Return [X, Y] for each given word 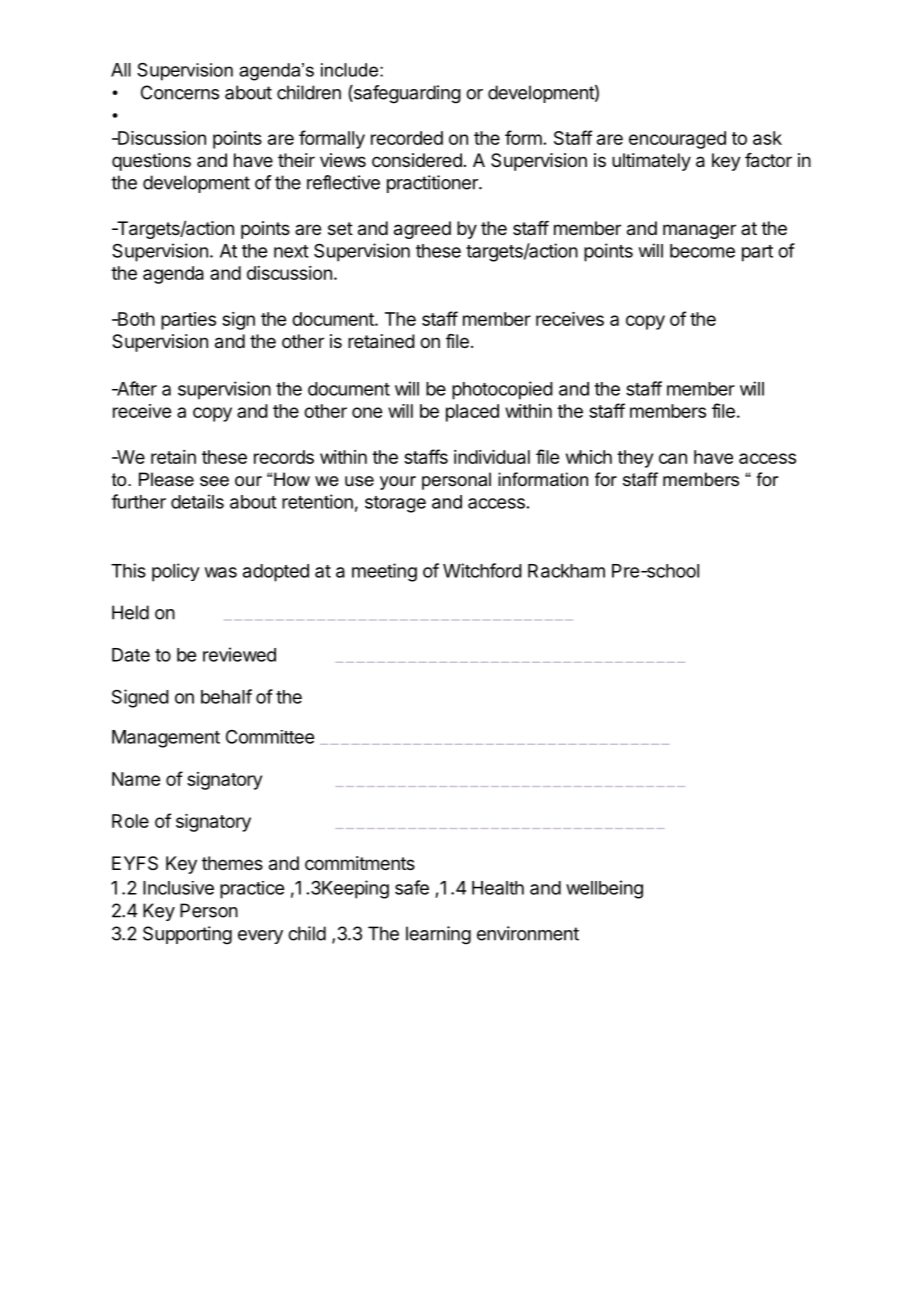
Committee [270, 737]
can [673, 458]
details [197, 501]
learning [438, 935]
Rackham [566, 571]
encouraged [677, 140]
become [702, 251]
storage [395, 504]
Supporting [187, 935]
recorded [407, 138]
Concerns [180, 92]
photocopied [502, 390]
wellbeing [604, 889]
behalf [226, 696]
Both [135, 319]
